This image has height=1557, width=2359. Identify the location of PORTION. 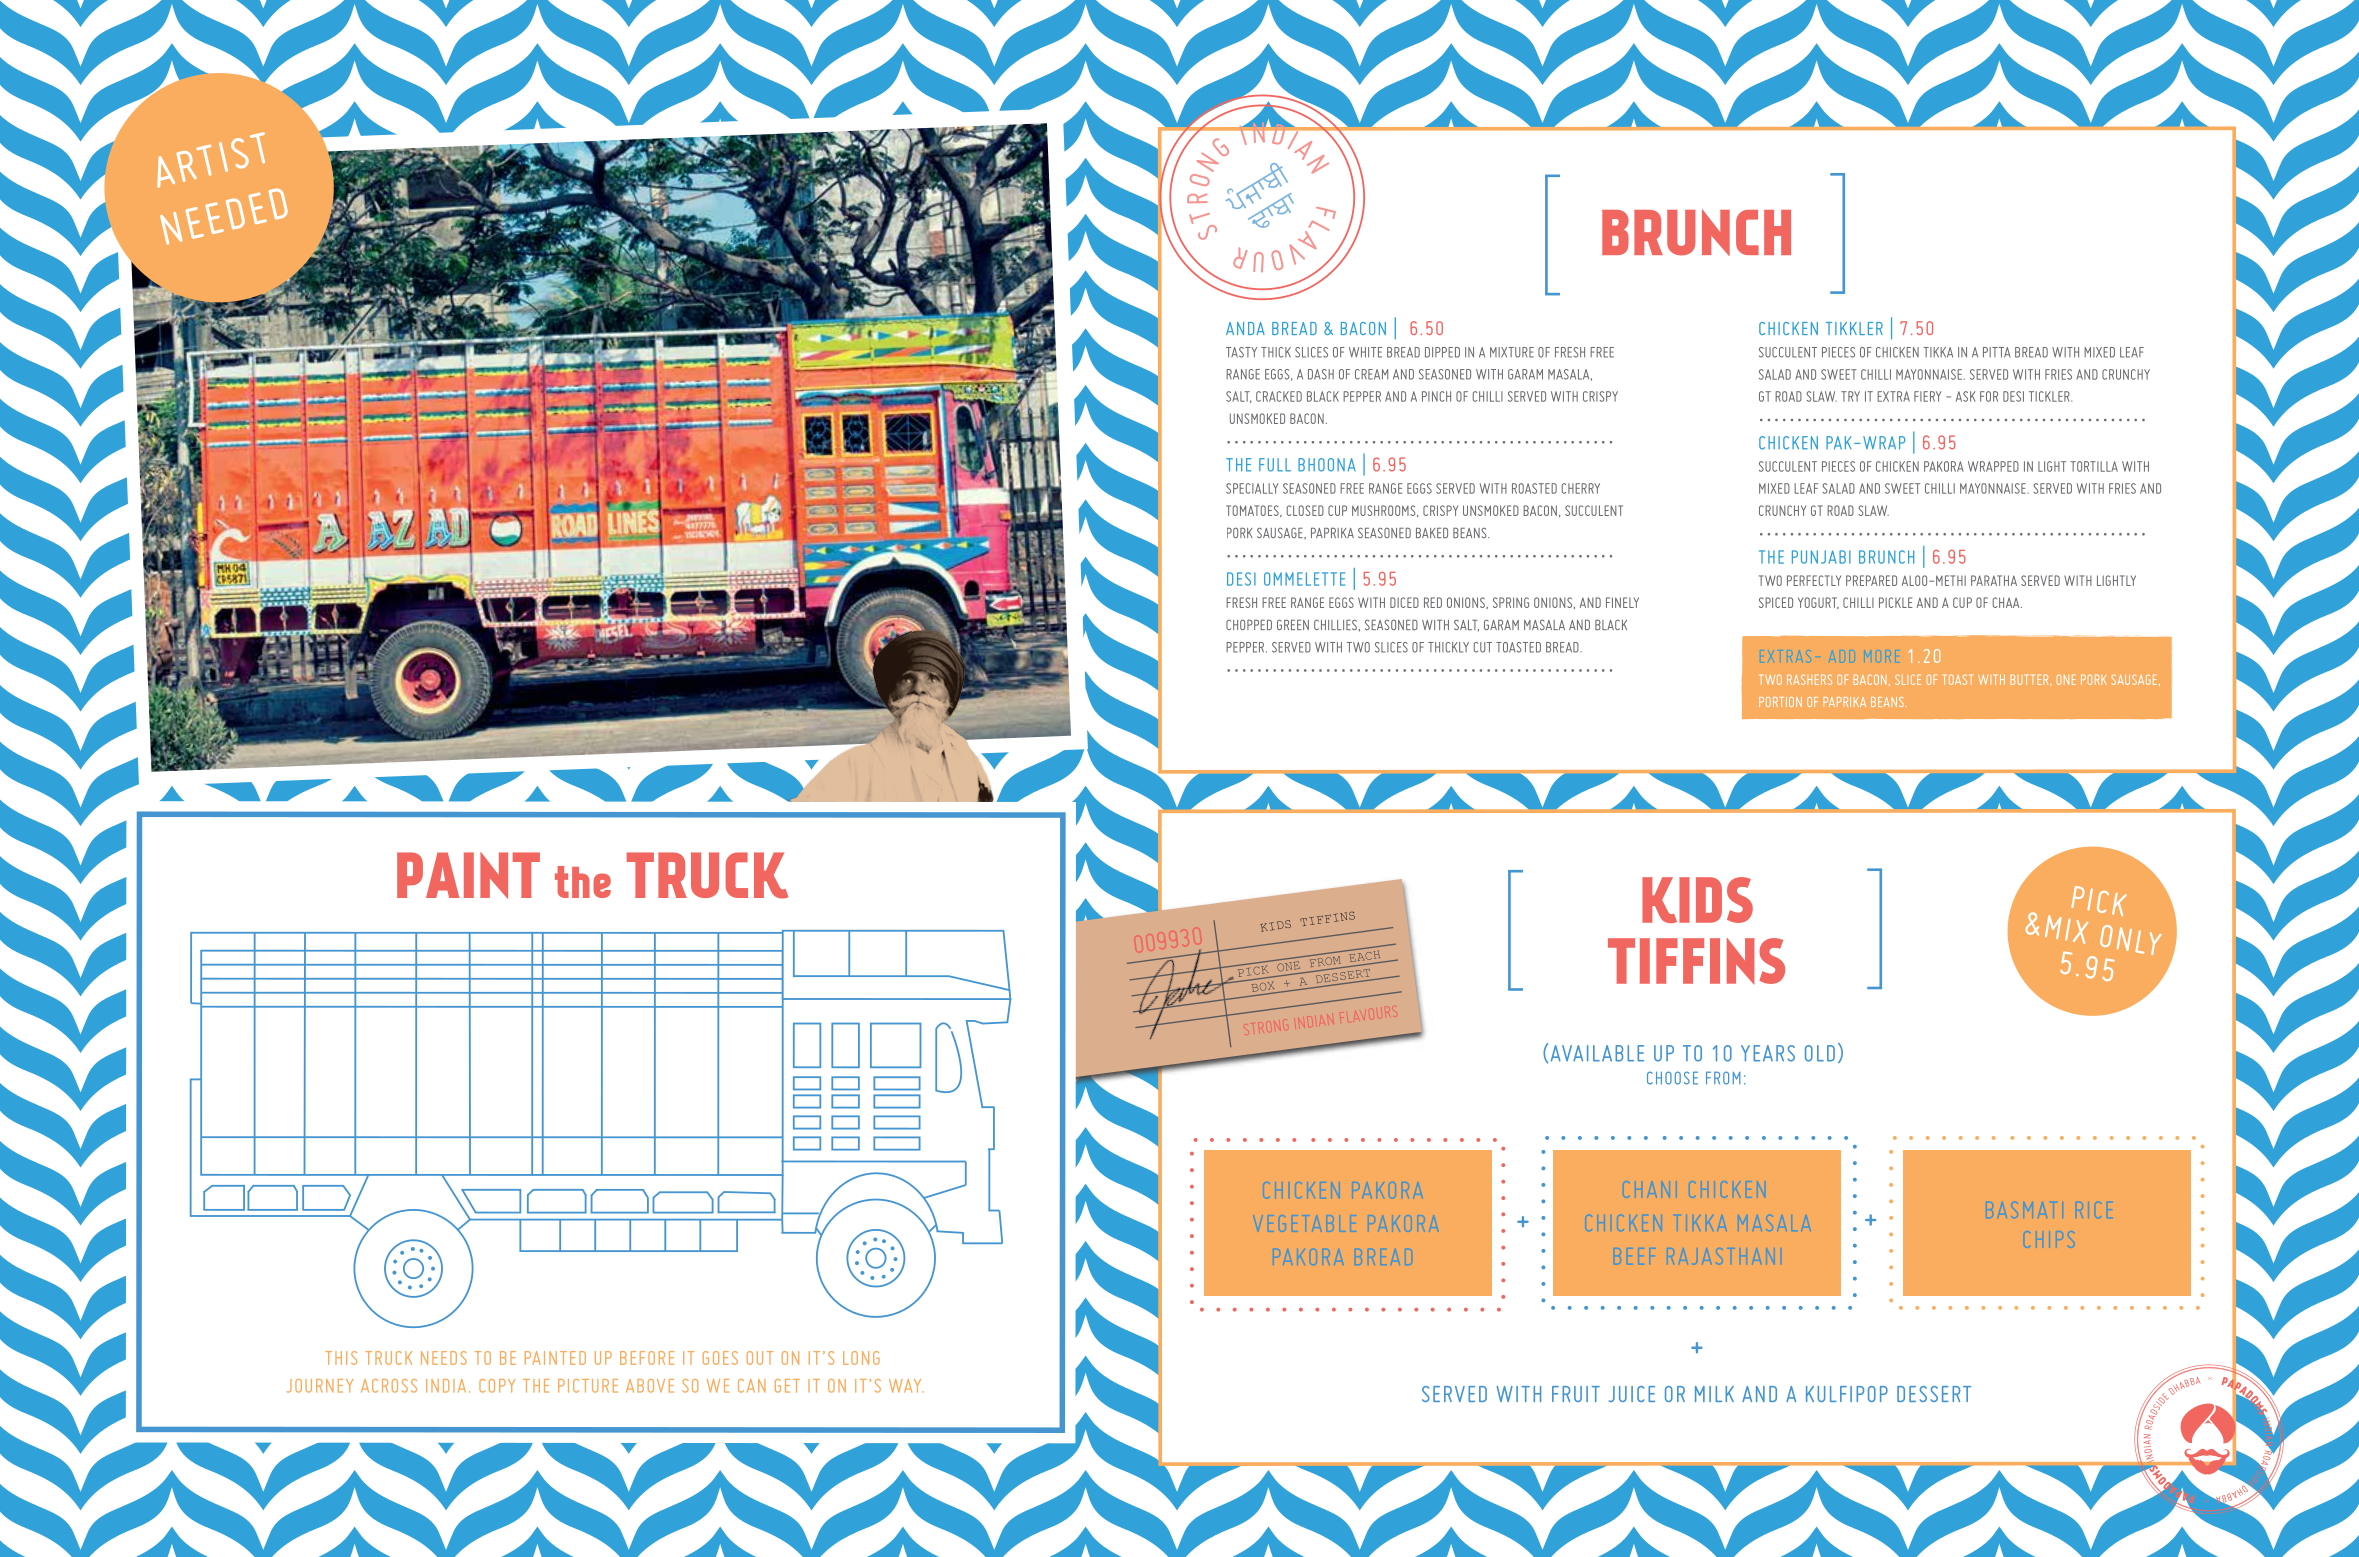
(1780, 702).
